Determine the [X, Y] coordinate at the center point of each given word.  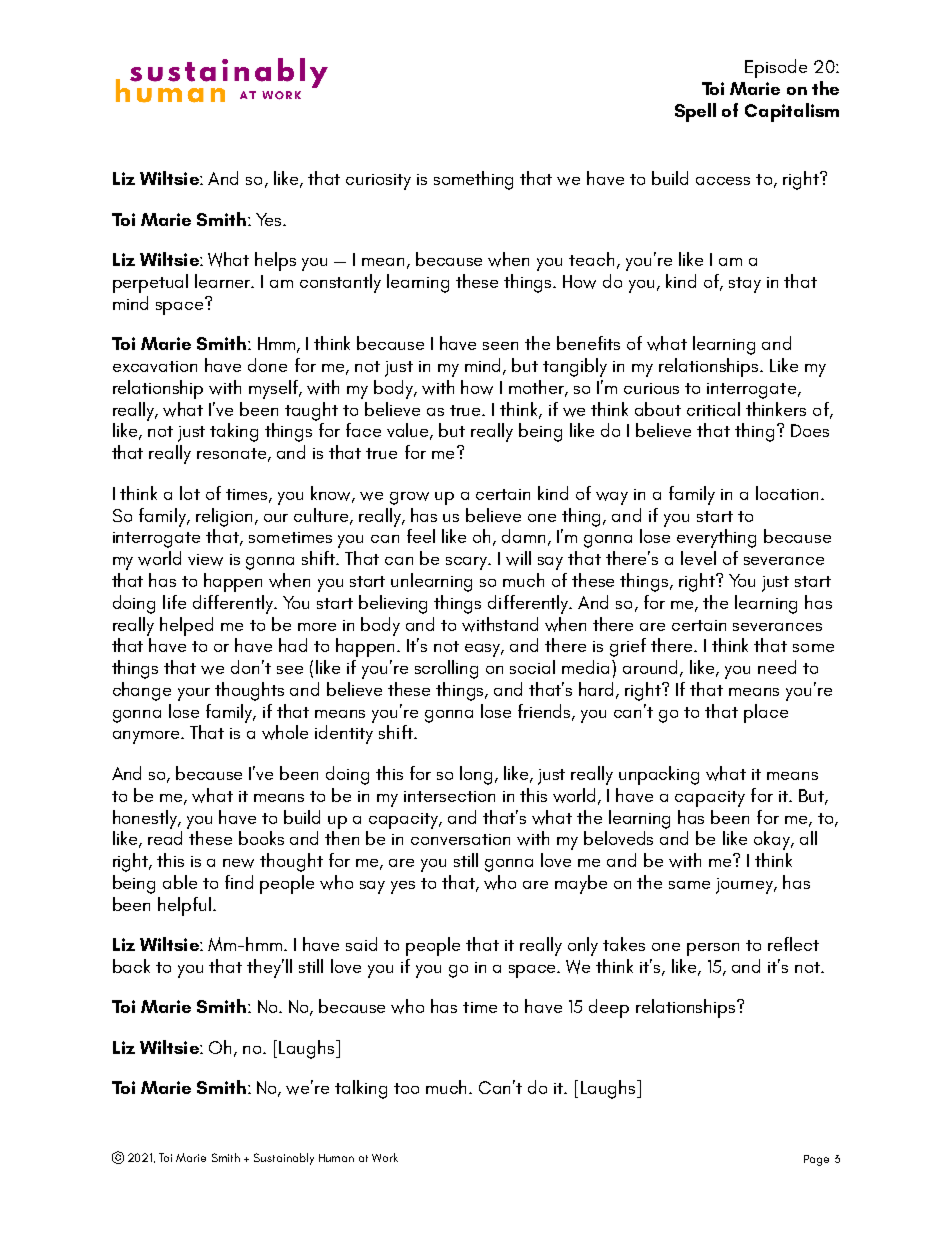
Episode [776, 68]
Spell [695, 112]
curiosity [378, 182]
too [406, 1088]
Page [816, 1160]
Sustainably [284, 1159]
